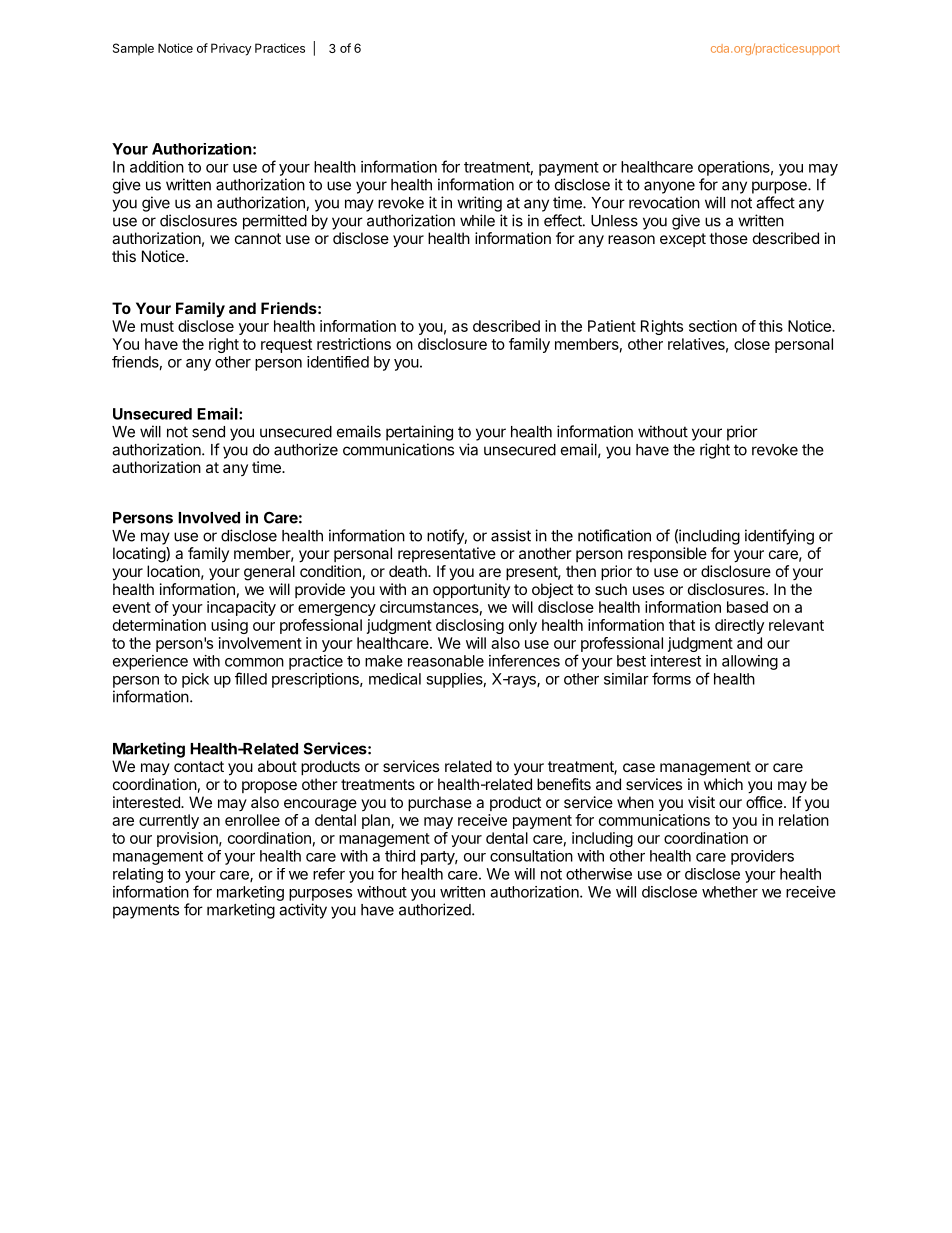 This screenshot has height=1233, width=952. What do you see at coordinates (730, 892) in the screenshot?
I see `whether` at bounding box center [730, 892].
